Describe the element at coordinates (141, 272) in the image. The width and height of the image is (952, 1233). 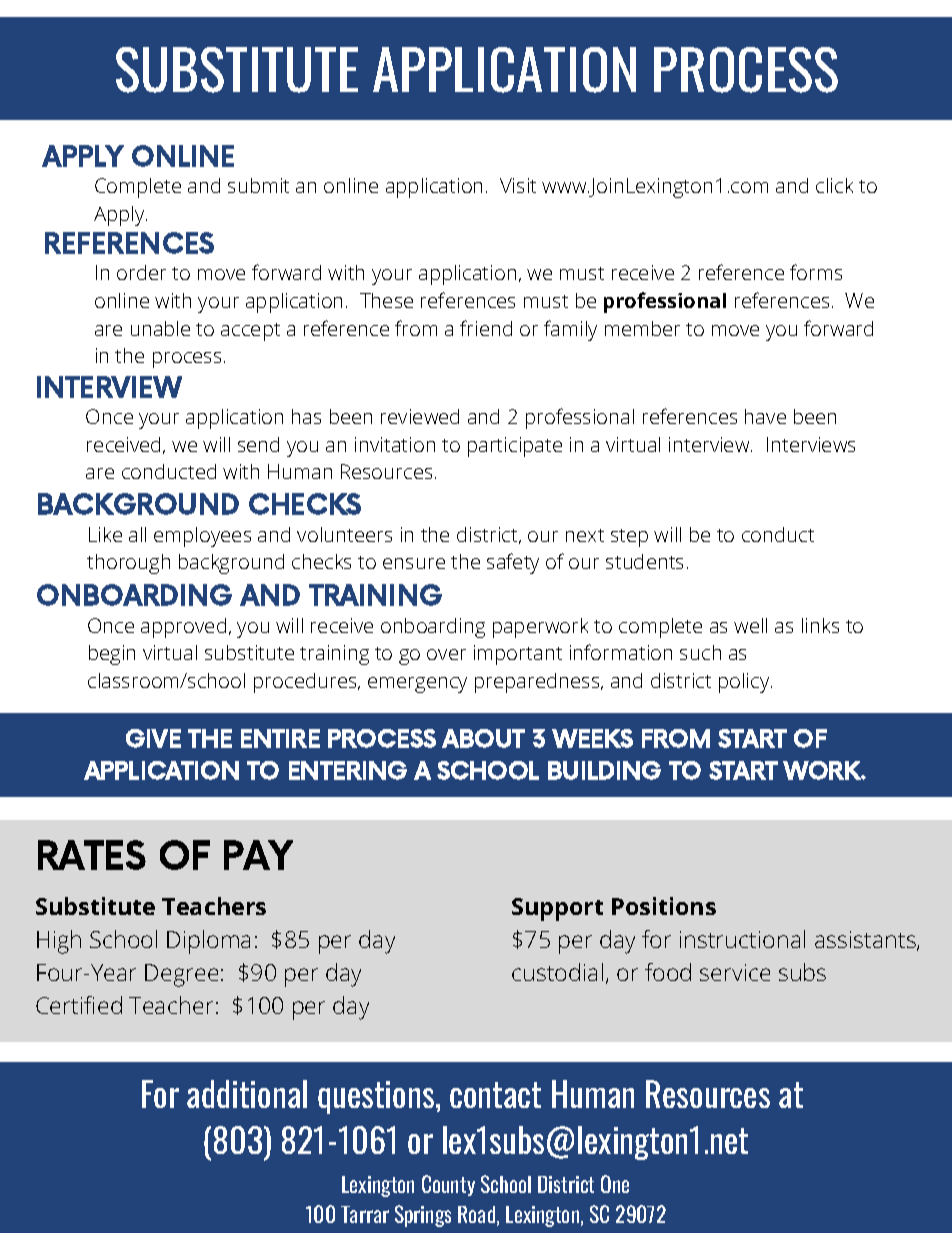
I see `order` at that location.
